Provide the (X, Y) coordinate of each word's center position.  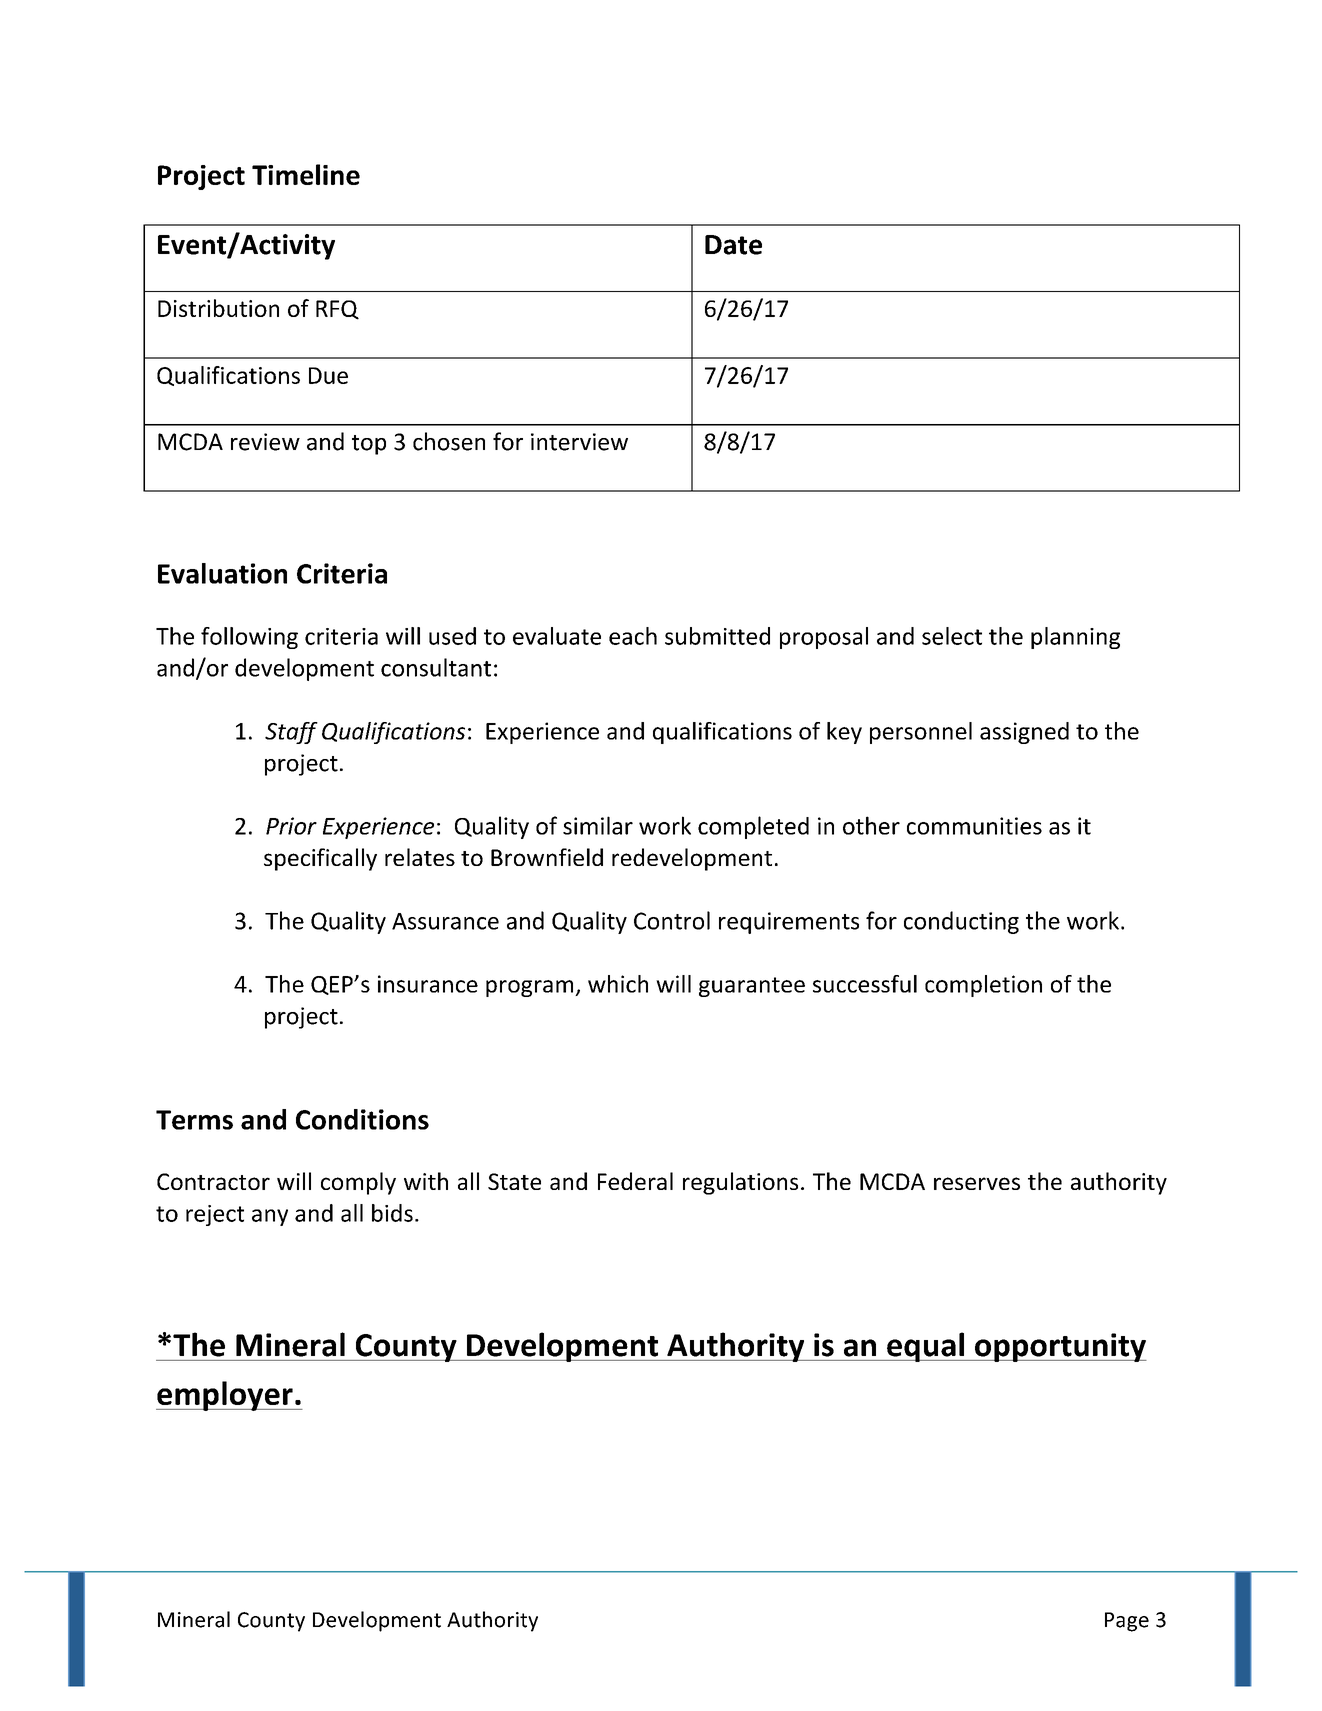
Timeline (306, 174)
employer (225, 1396)
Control (672, 920)
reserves (977, 1183)
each (633, 636)
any (270, 1217)
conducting (961, 922)
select (952, 636)
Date (733, 245)
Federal (635, 1181)
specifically (320, 859)
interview (579, 442)
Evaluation (222, 573)
